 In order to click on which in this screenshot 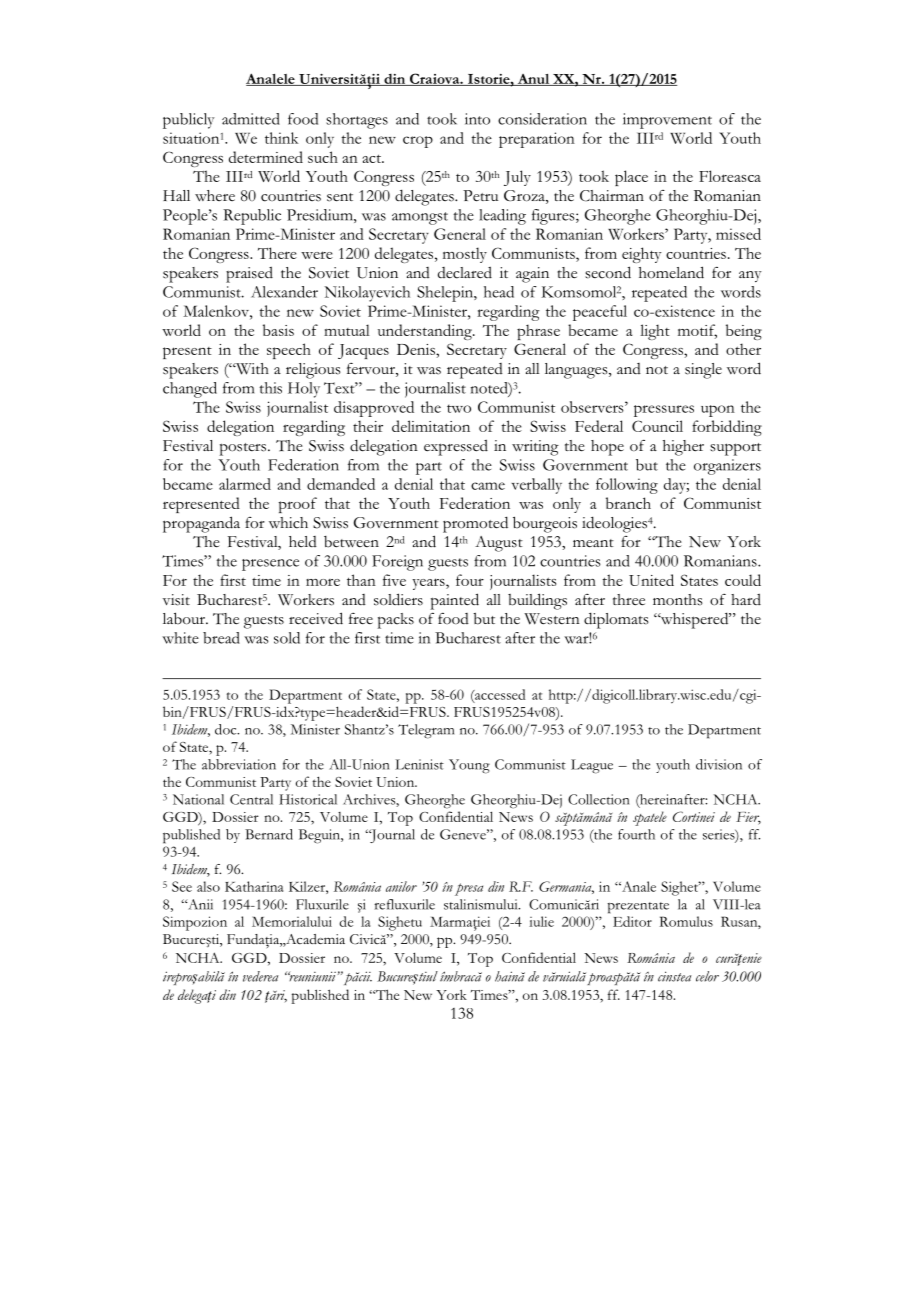, I will do `click(288, 523)`.
